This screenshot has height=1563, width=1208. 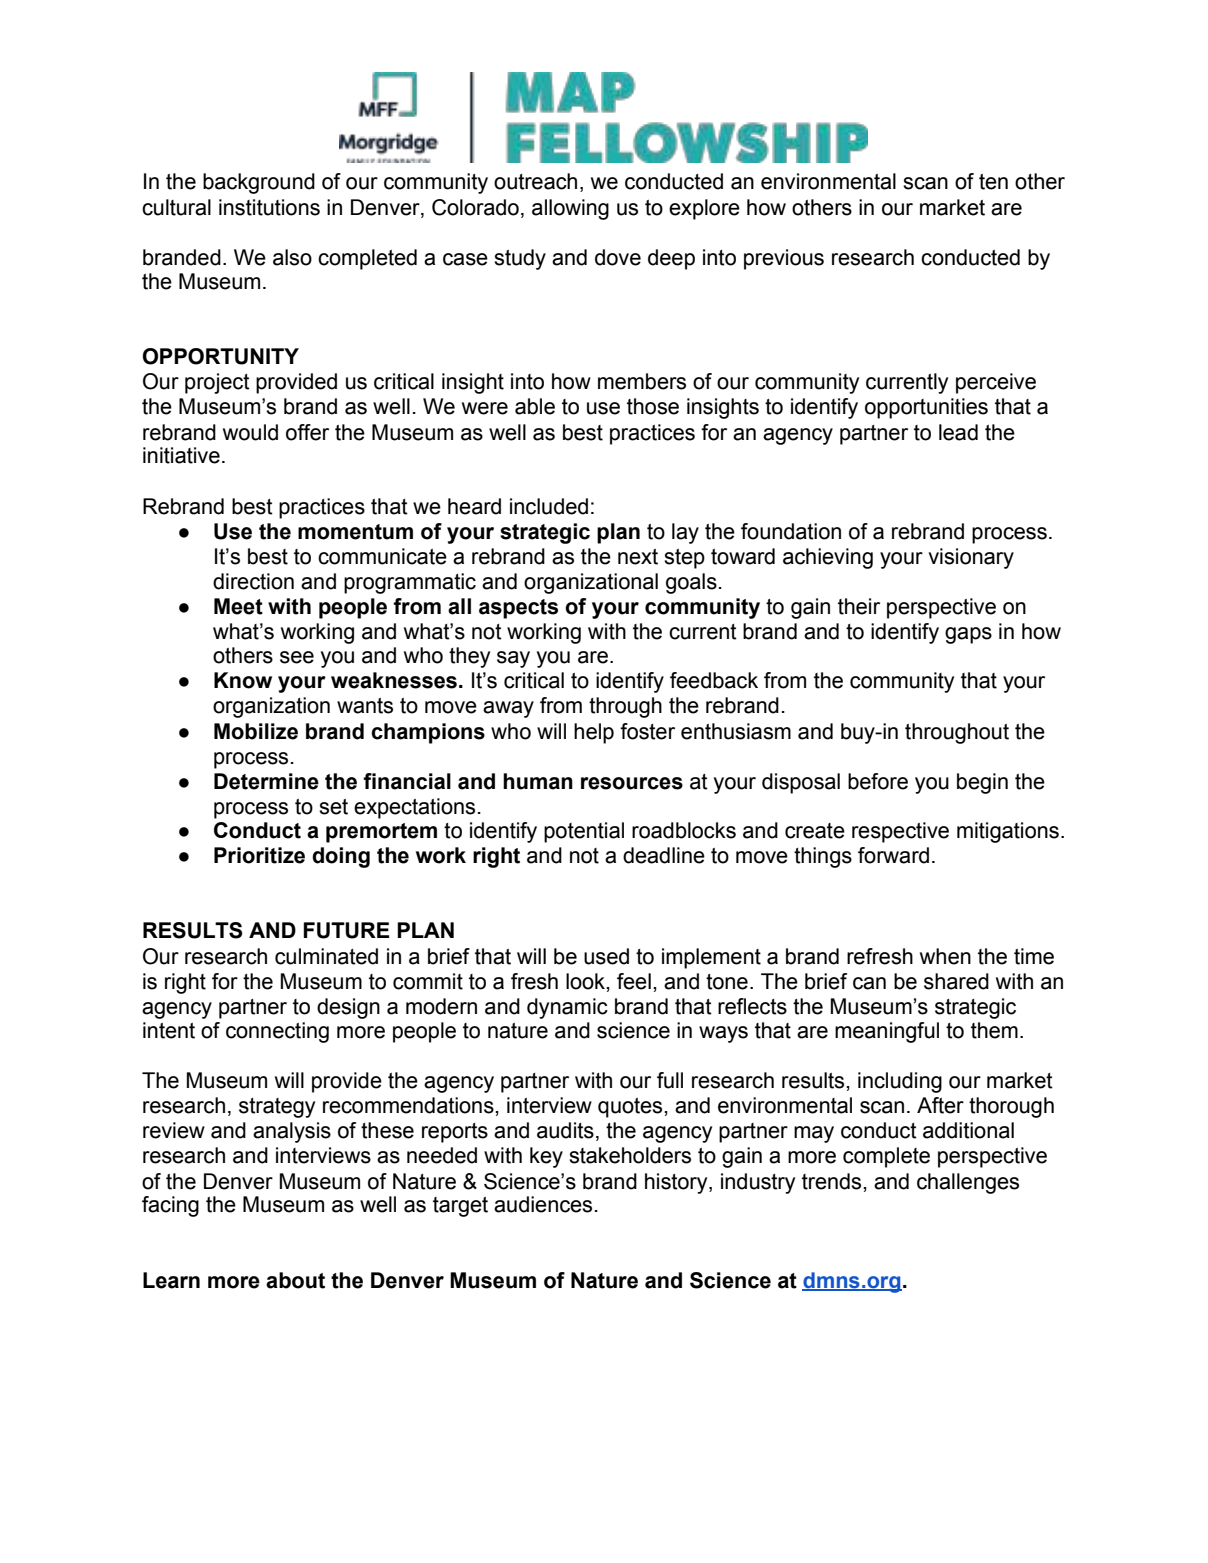 I want to click on Mobilize, so click(x=256, y=731).
